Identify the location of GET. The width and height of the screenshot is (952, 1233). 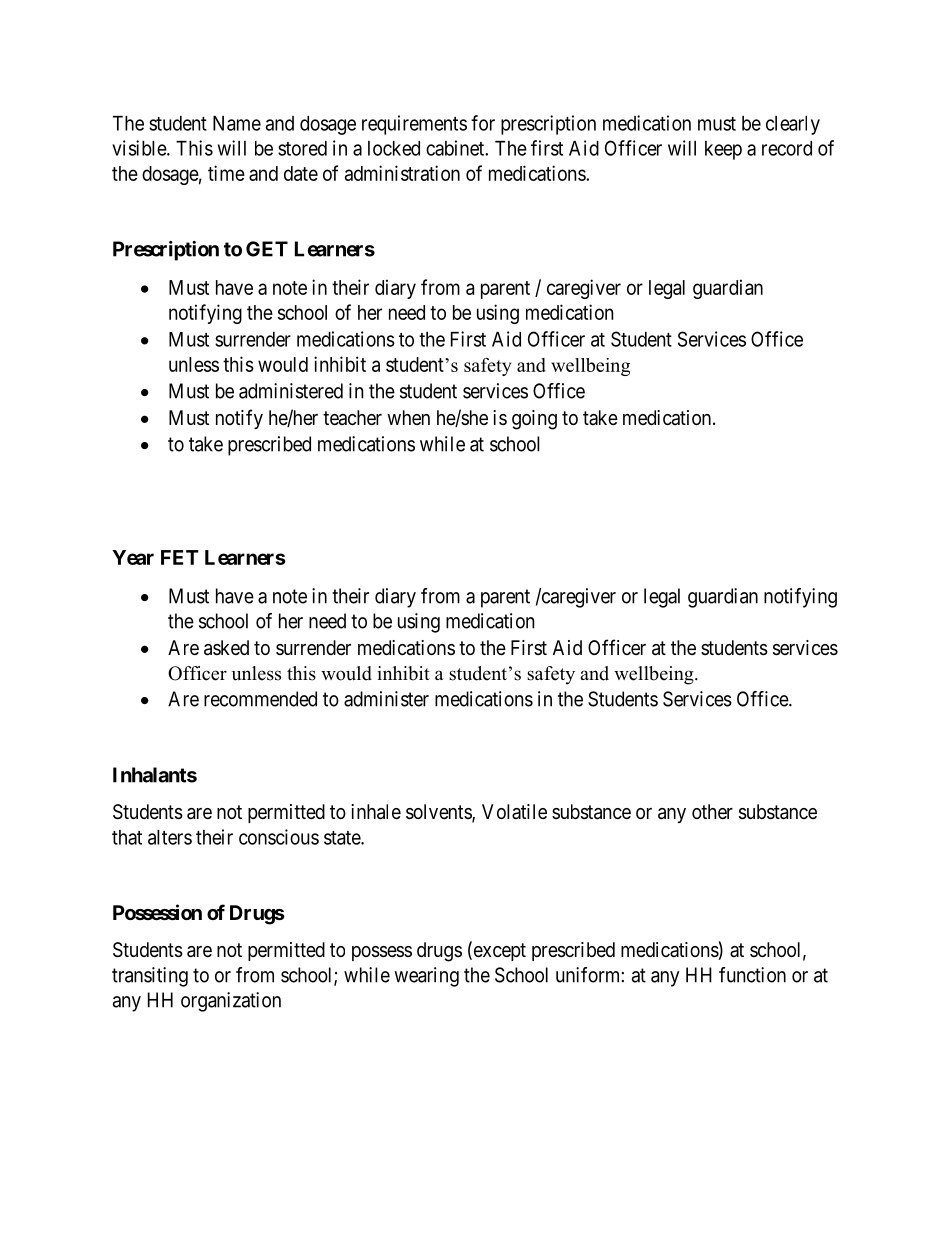
(267, 249).
